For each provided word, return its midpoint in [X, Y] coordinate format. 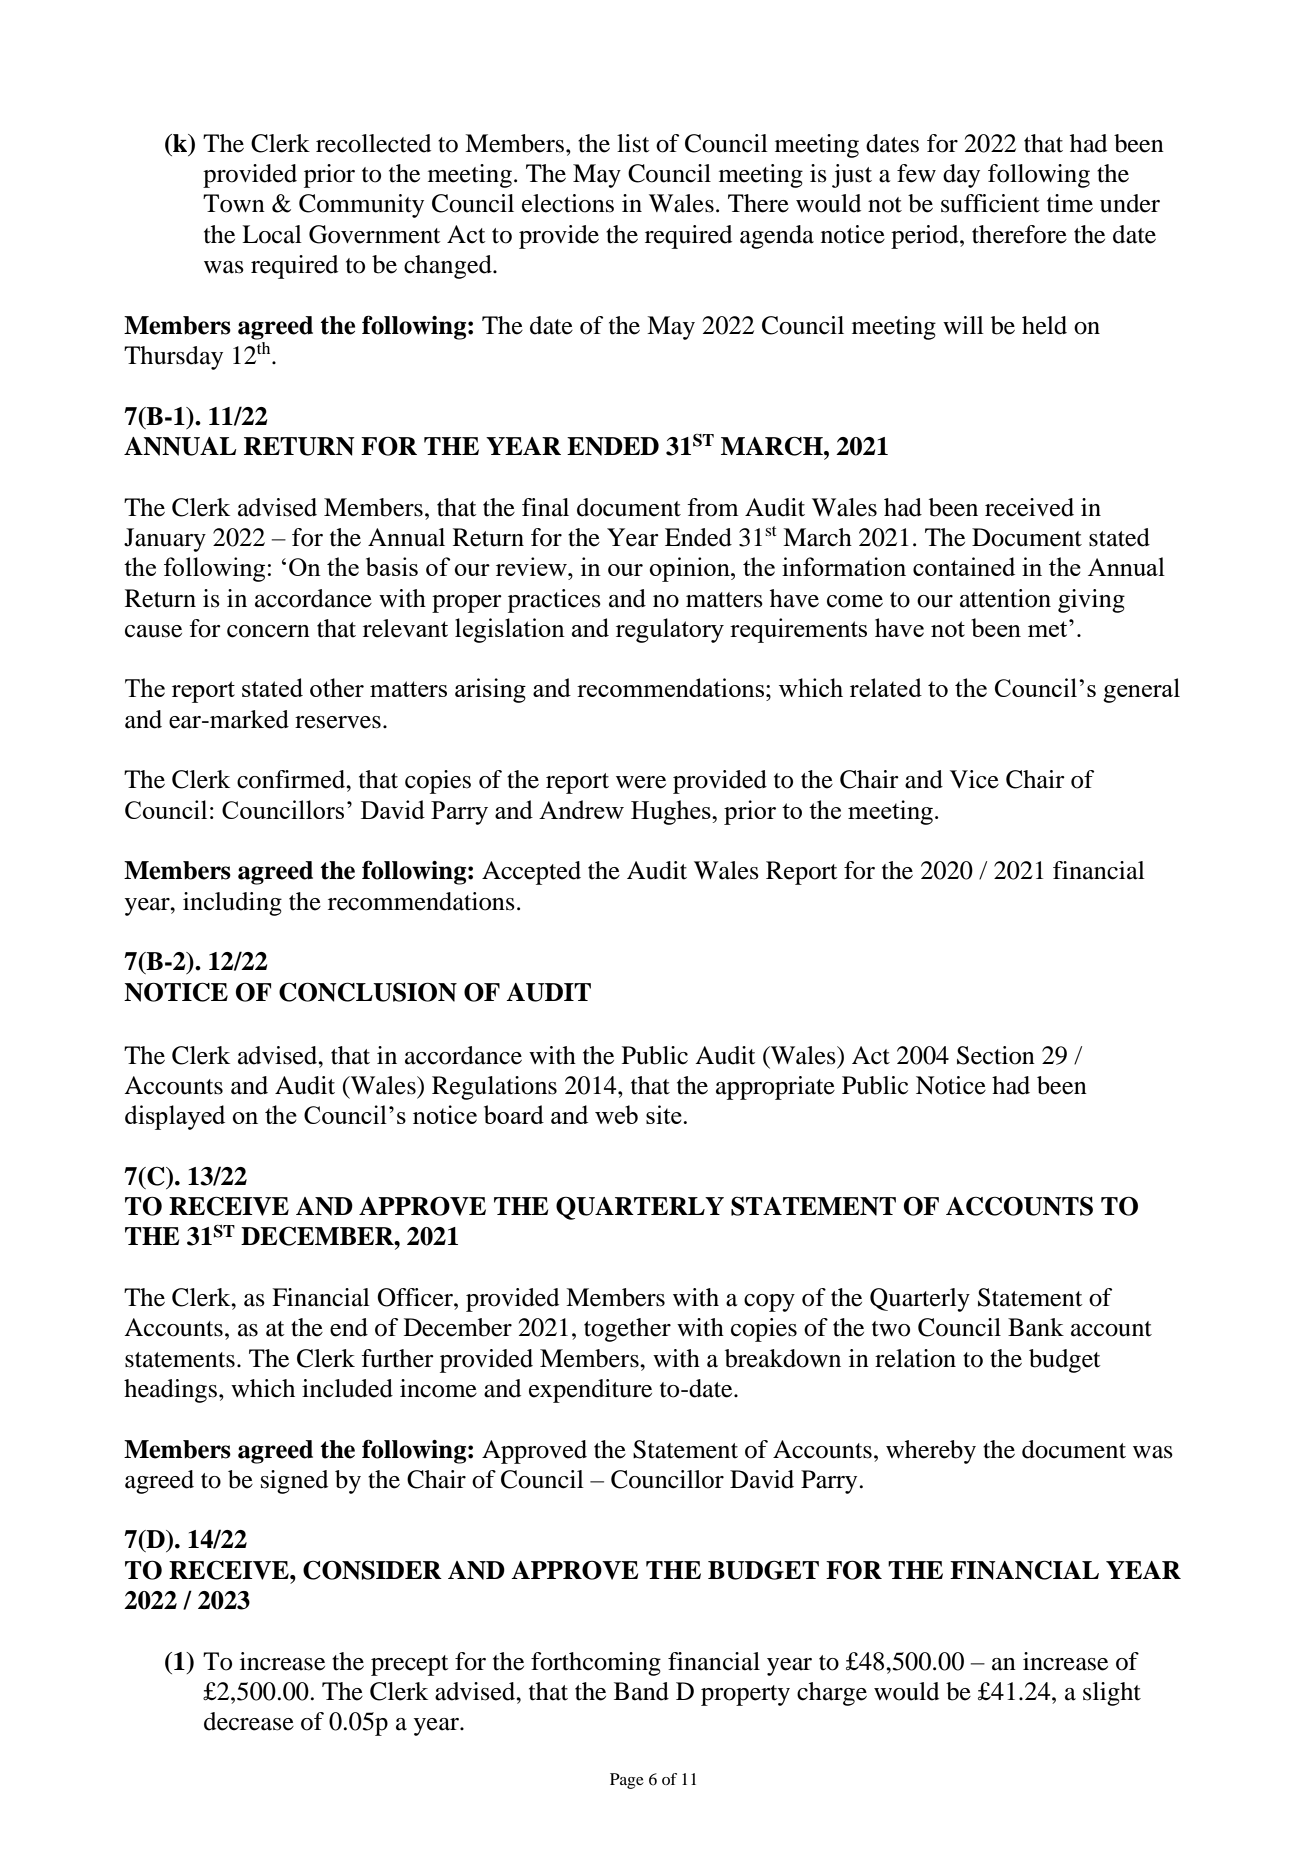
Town [234, 203]
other [337, 687]
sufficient [990, 203]
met [1049, 628]
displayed [175, 1117]
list [633, 143]
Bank [1036, 1327]
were [641, 782]
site [665, 1114]
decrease [249, 1721]
